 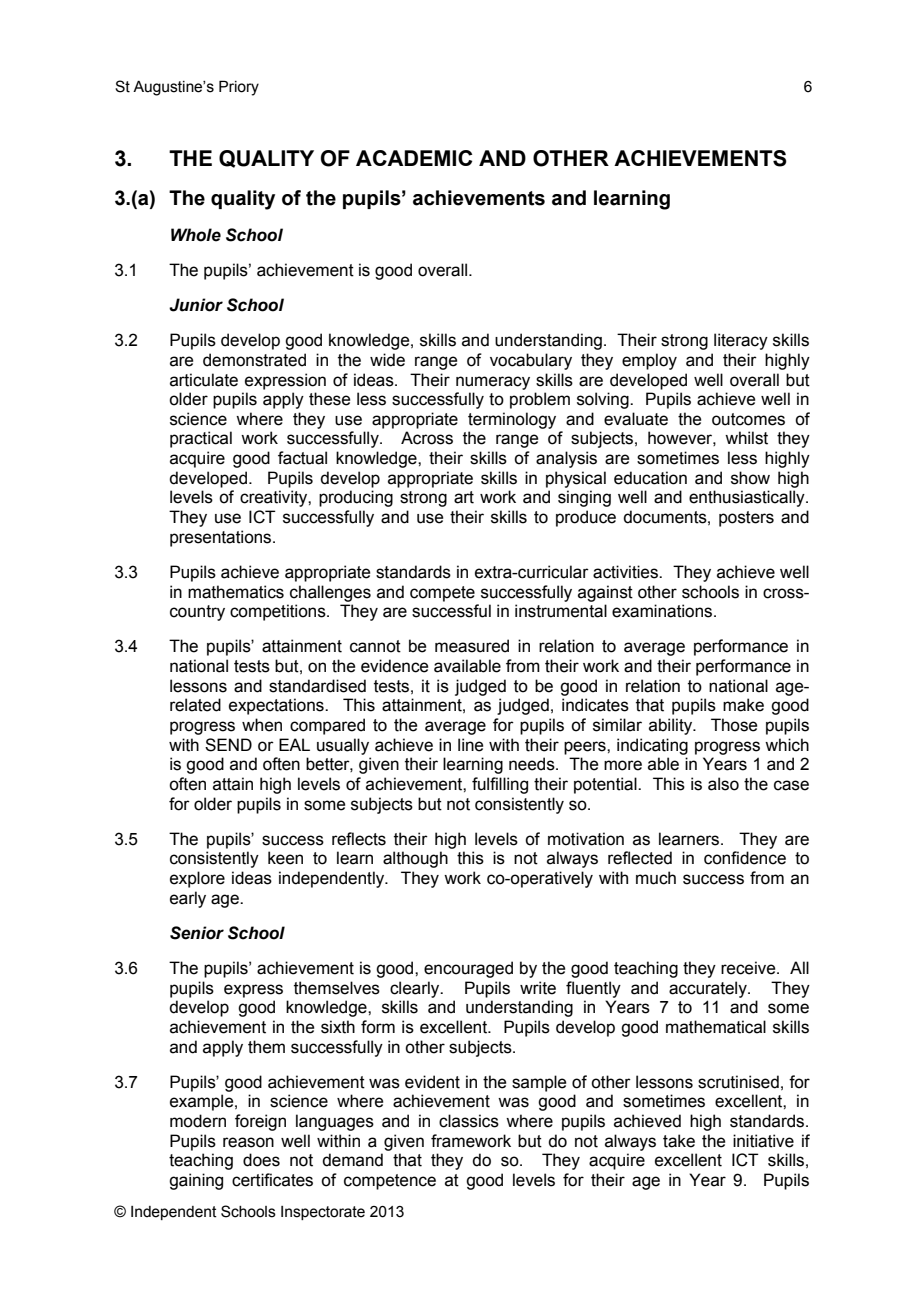 What do you see at coordinates (472, 646) in the image?
I see `measured` at bounding box center [472, 646].
